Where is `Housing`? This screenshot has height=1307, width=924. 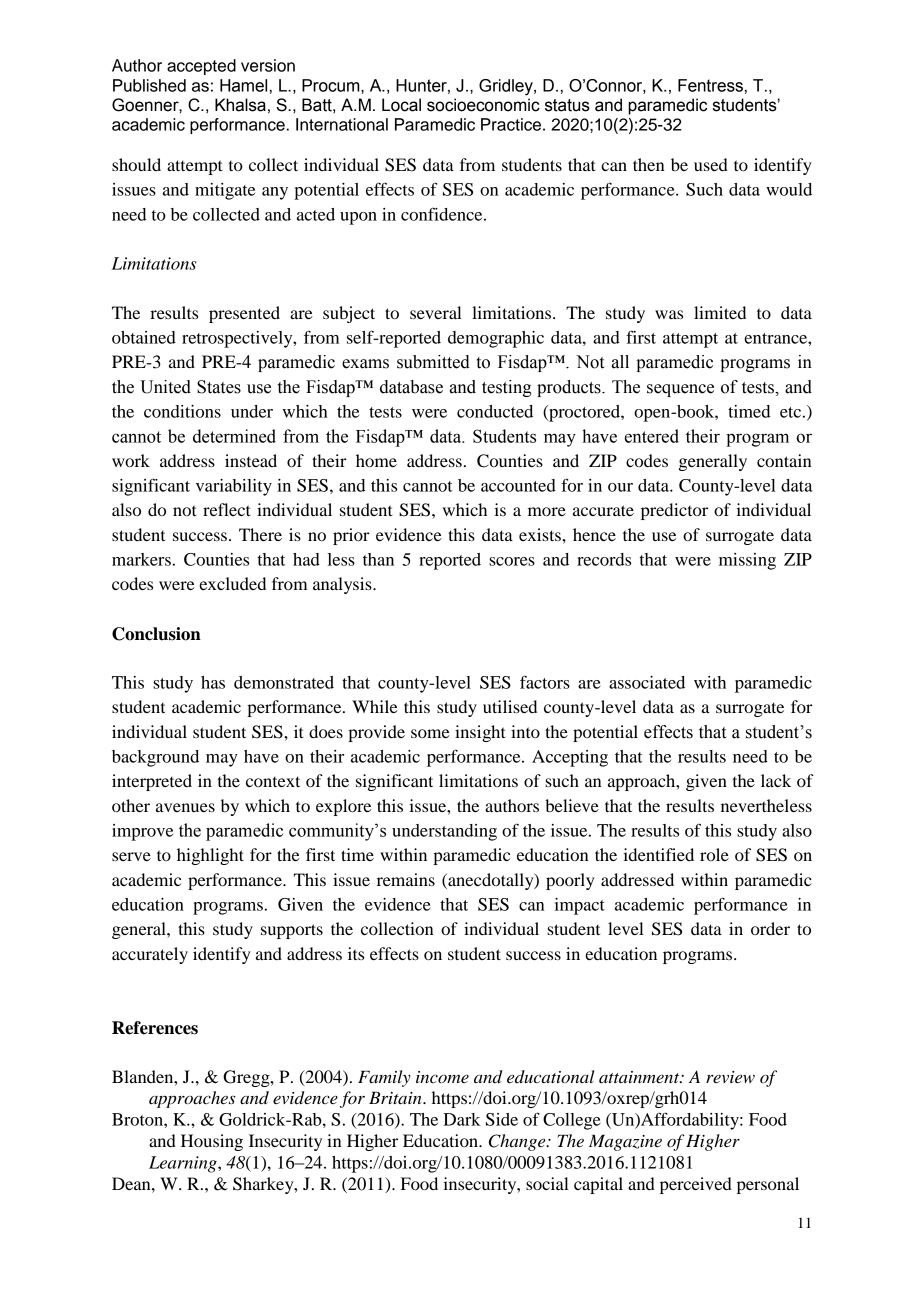
Housing is located at coordinates (212, 1142).
